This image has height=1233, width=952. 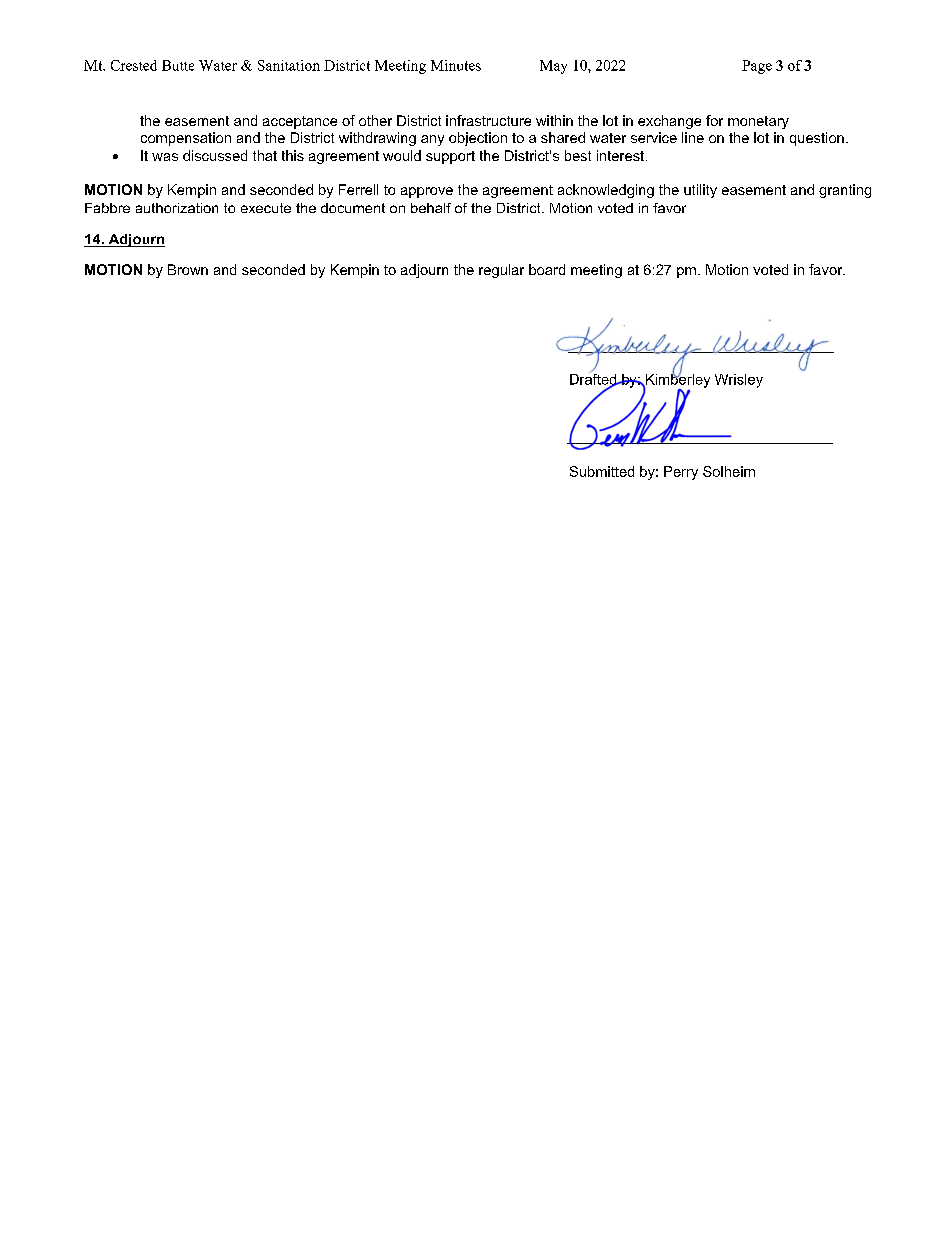 I want to click on board, so click(x=547, y=269).
